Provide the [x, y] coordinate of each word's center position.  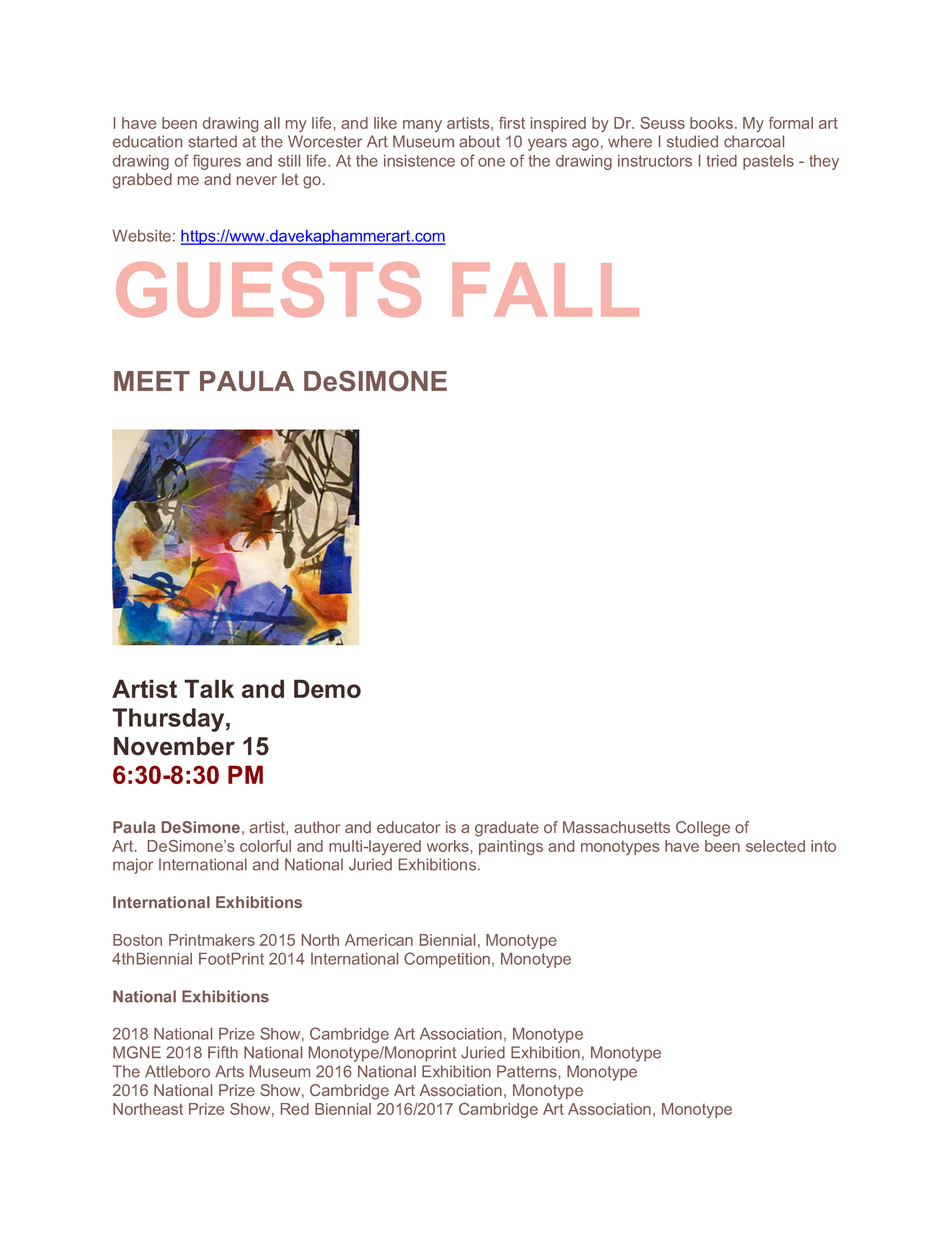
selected [775, 846]
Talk [209, 688]
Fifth [223, 1052]
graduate [507, 829]
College [703, 829]
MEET [152, 381]
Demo [327, 688]
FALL [546, 289]
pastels [768, 162]
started [213, 141]
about [479, 141]
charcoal [754, 141]
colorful [265, 846]
